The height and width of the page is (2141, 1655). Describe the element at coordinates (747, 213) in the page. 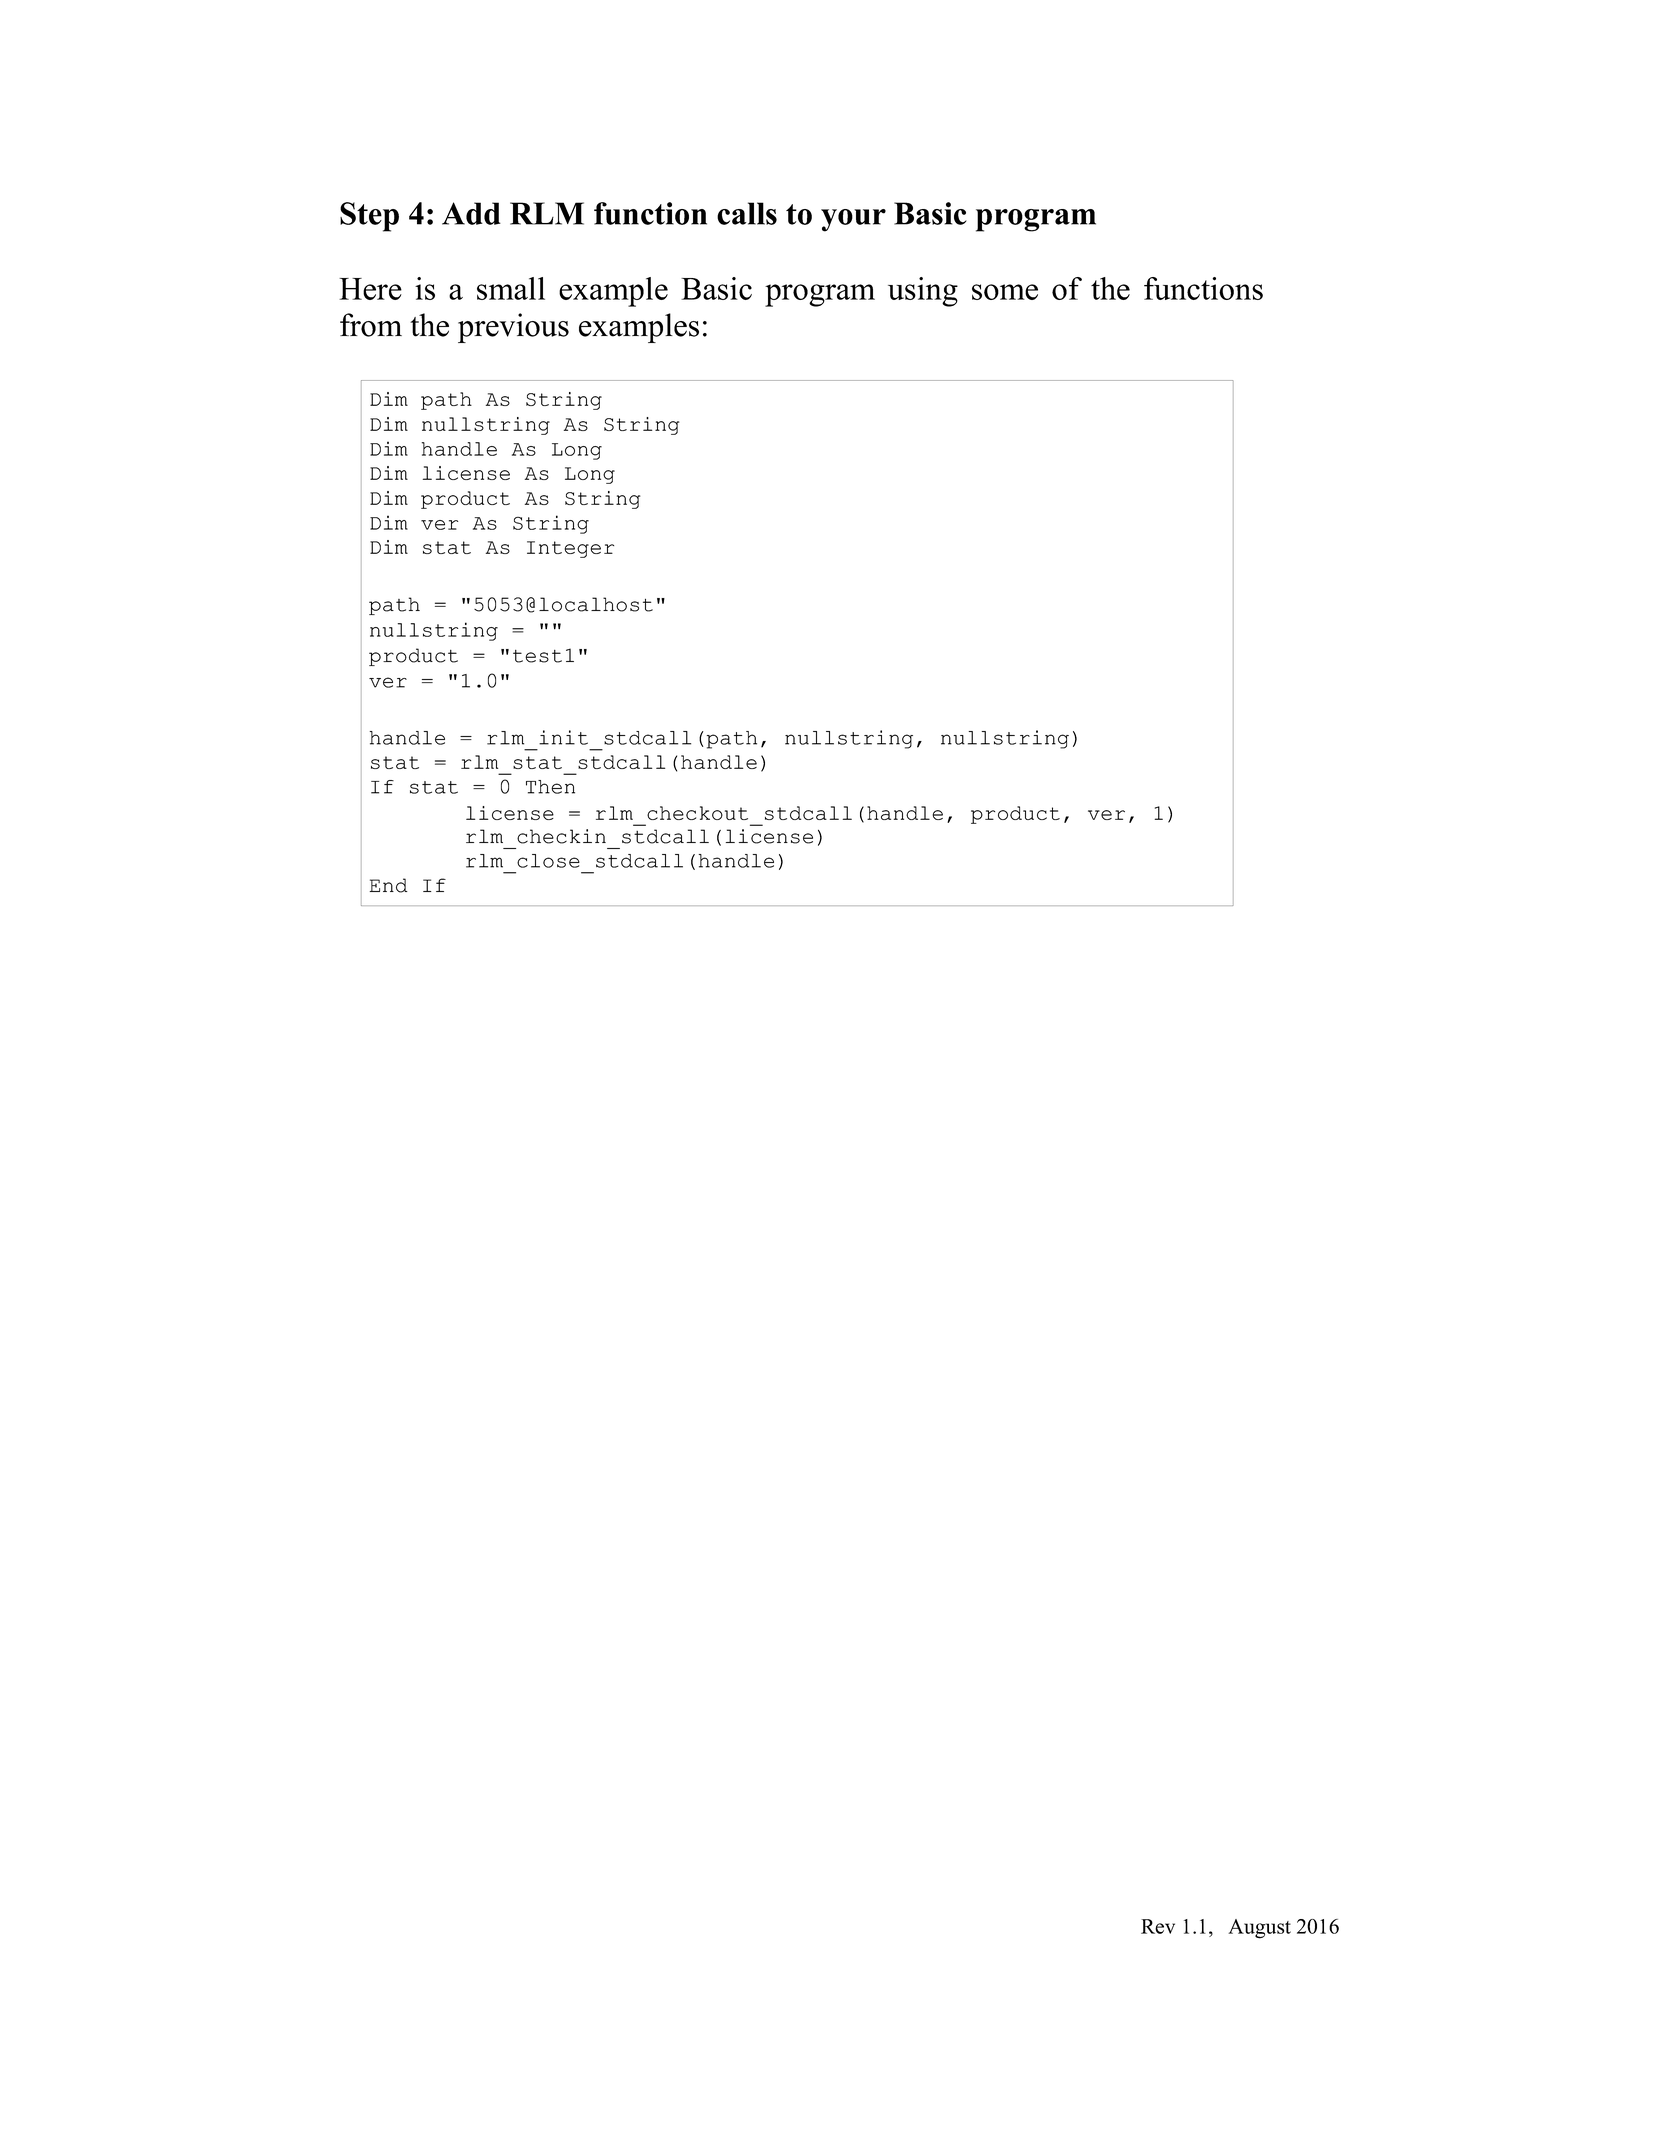

I see `calls` at that location.
